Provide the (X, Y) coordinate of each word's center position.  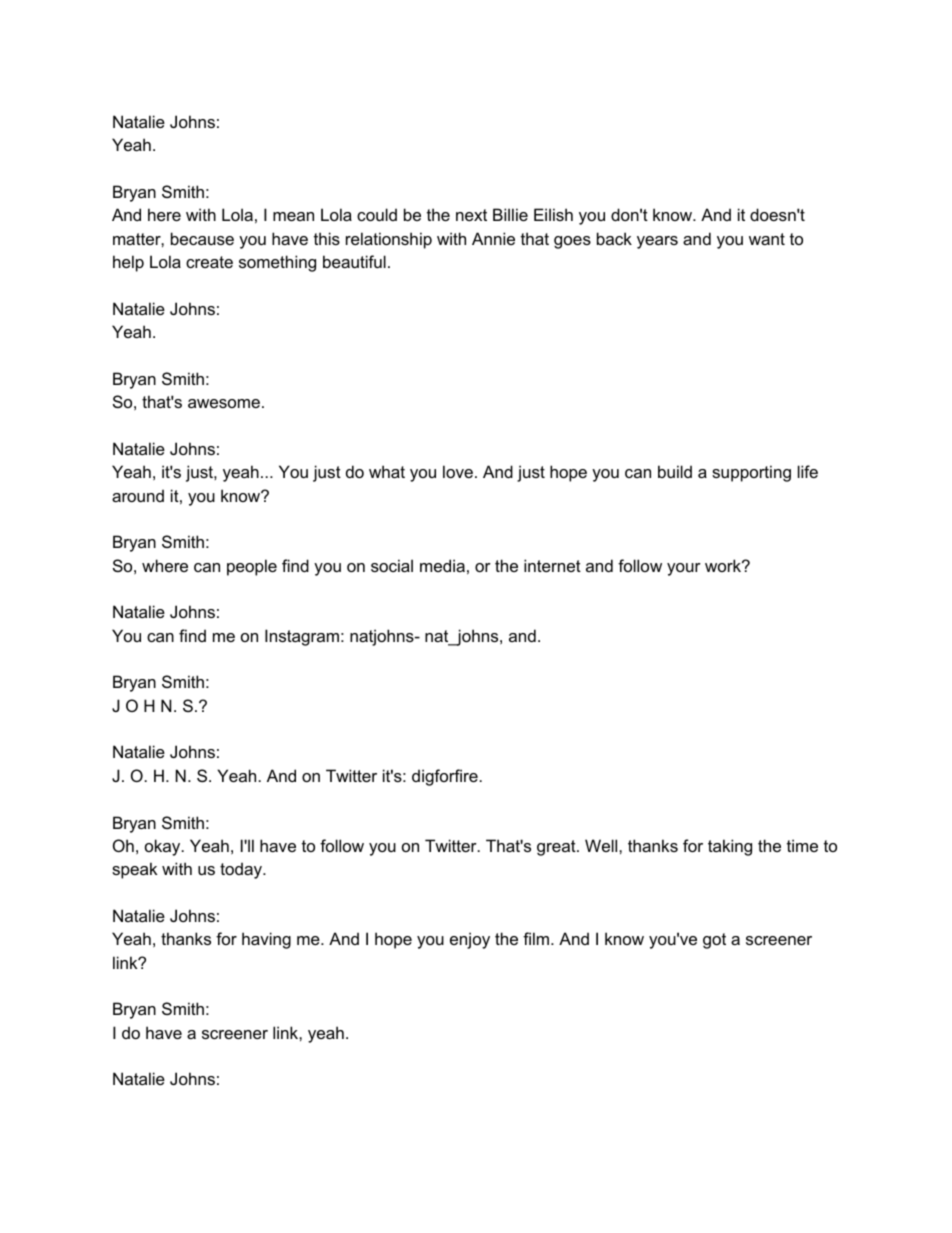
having (266, 940)
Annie (493, 238)
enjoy (470, 940)
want (767, 239)
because (202, 238)
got (714, 941)
